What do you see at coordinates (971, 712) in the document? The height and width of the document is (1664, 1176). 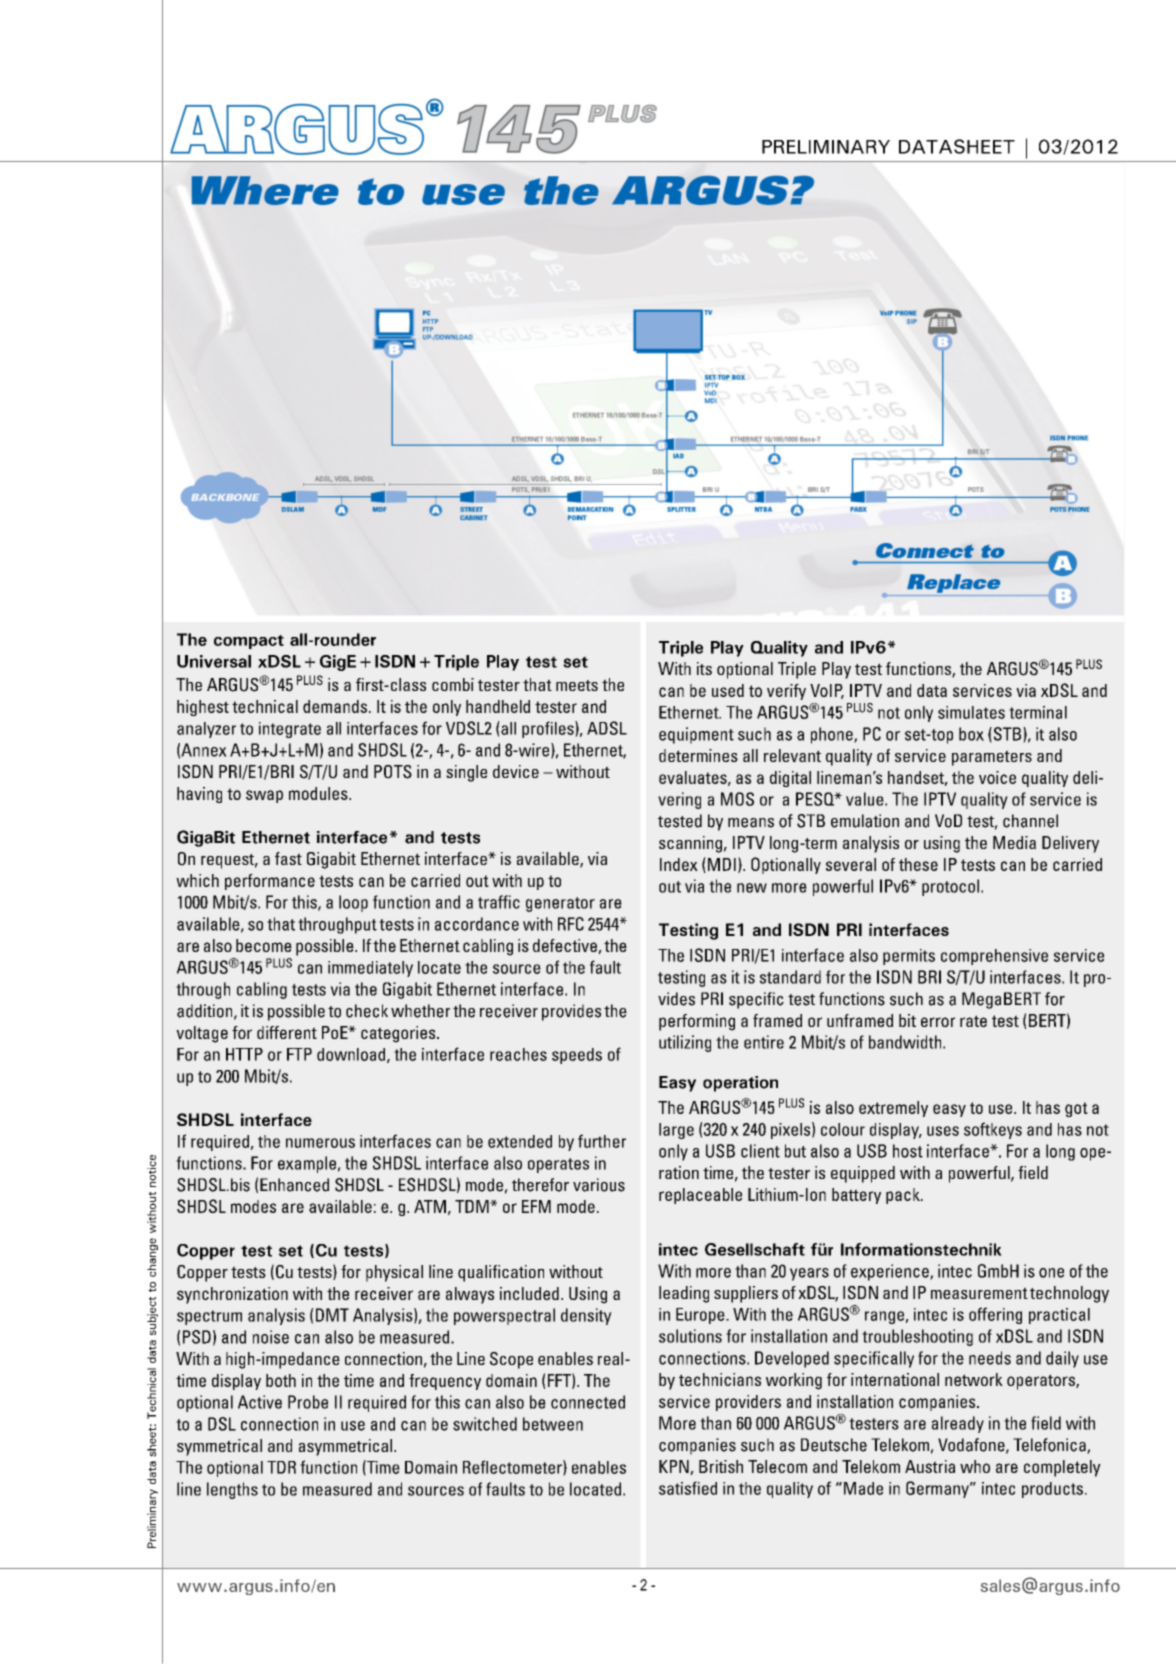 I see `simulates` at bounding box center [971, 712].
